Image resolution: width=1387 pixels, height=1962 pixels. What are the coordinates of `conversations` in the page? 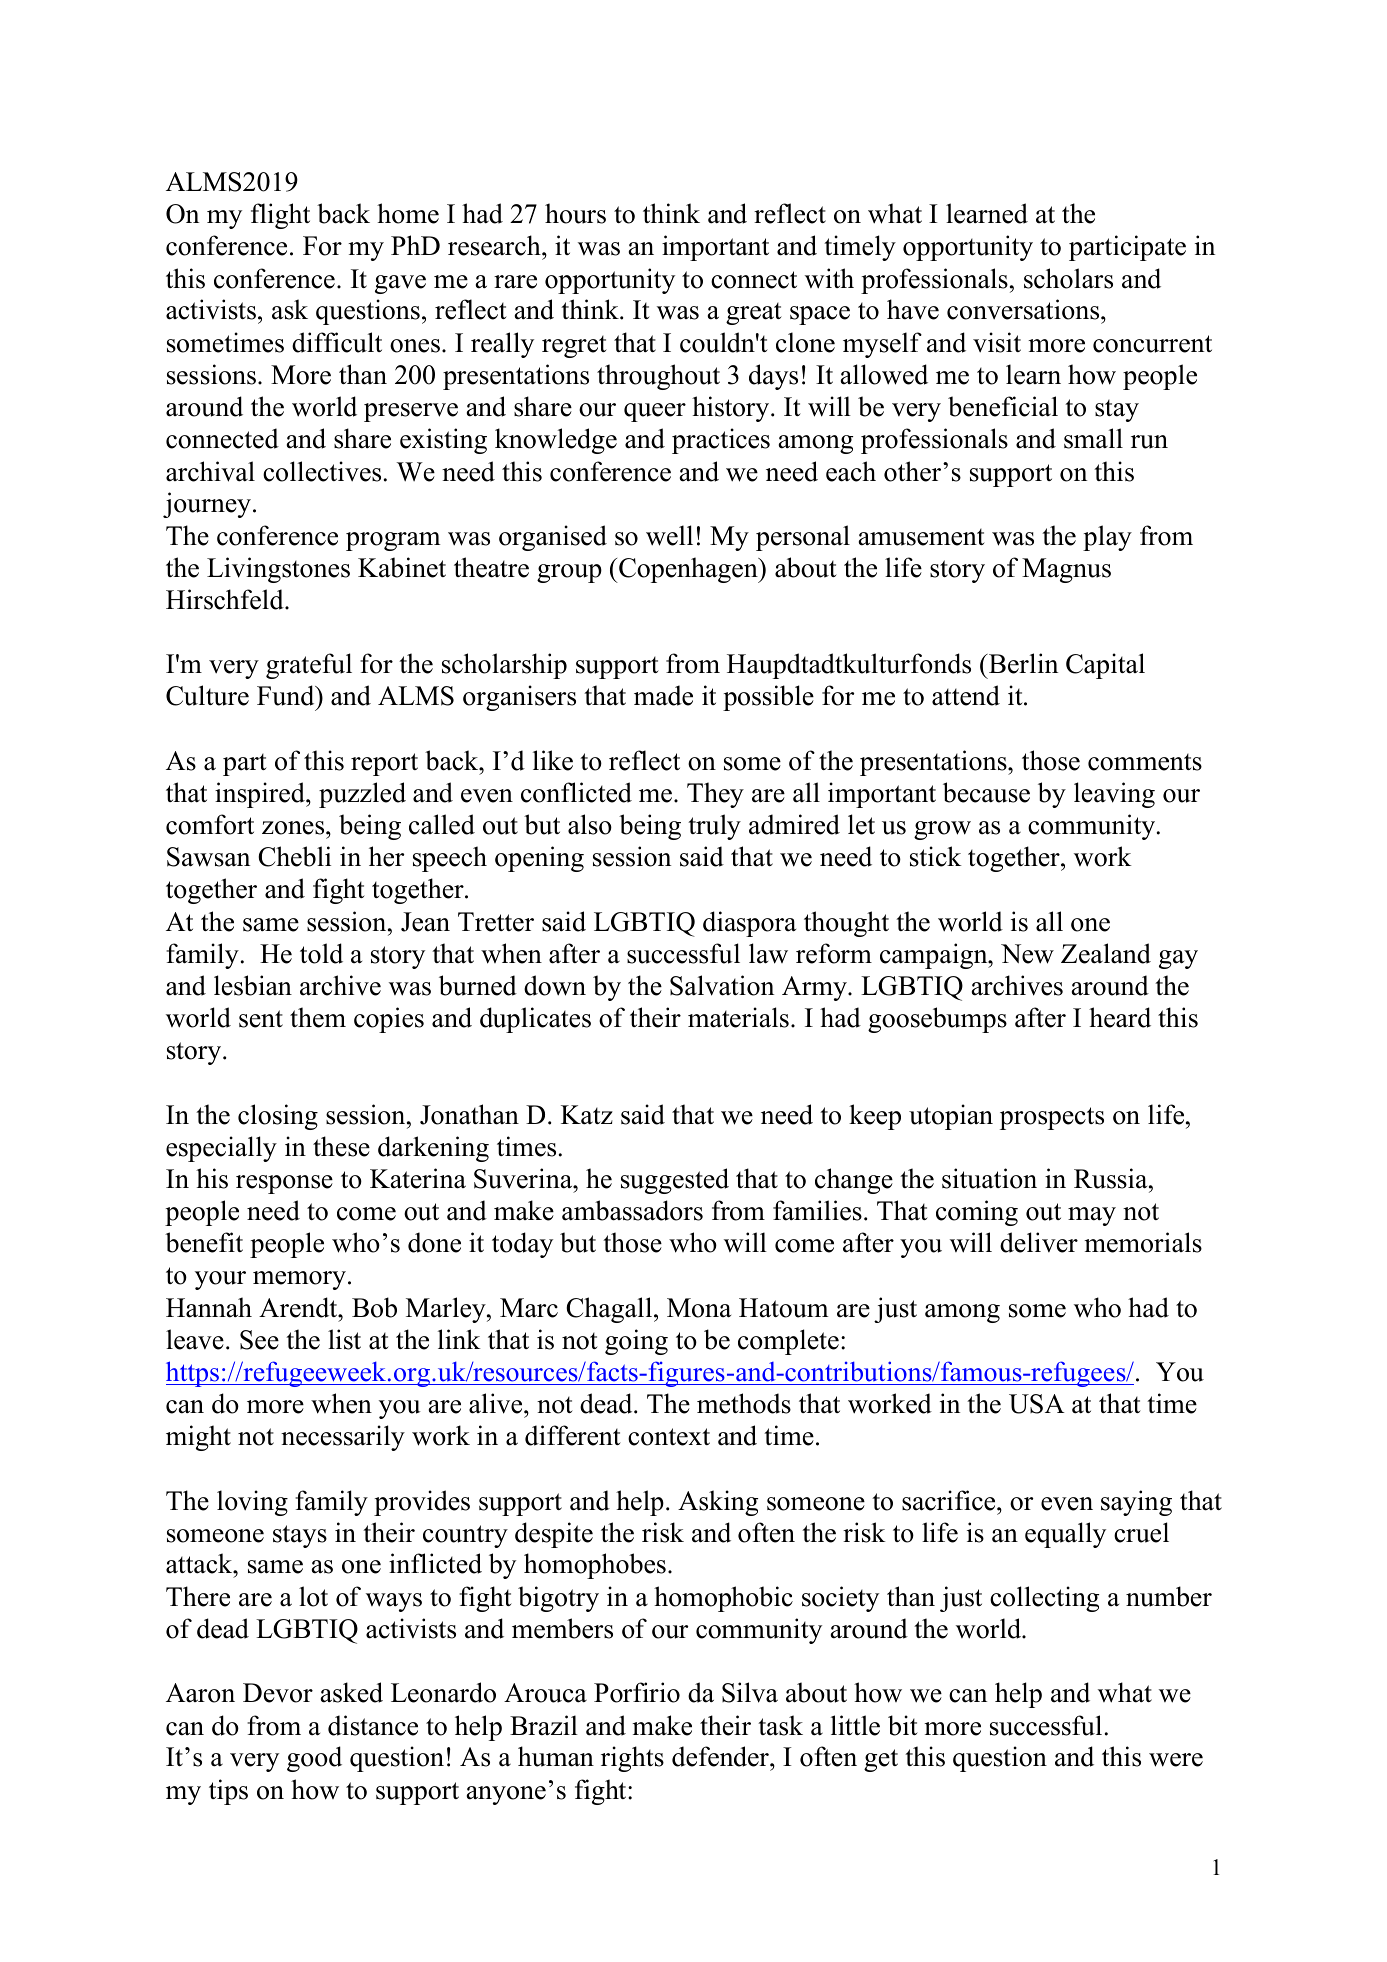 It's located at (1024, 309).
